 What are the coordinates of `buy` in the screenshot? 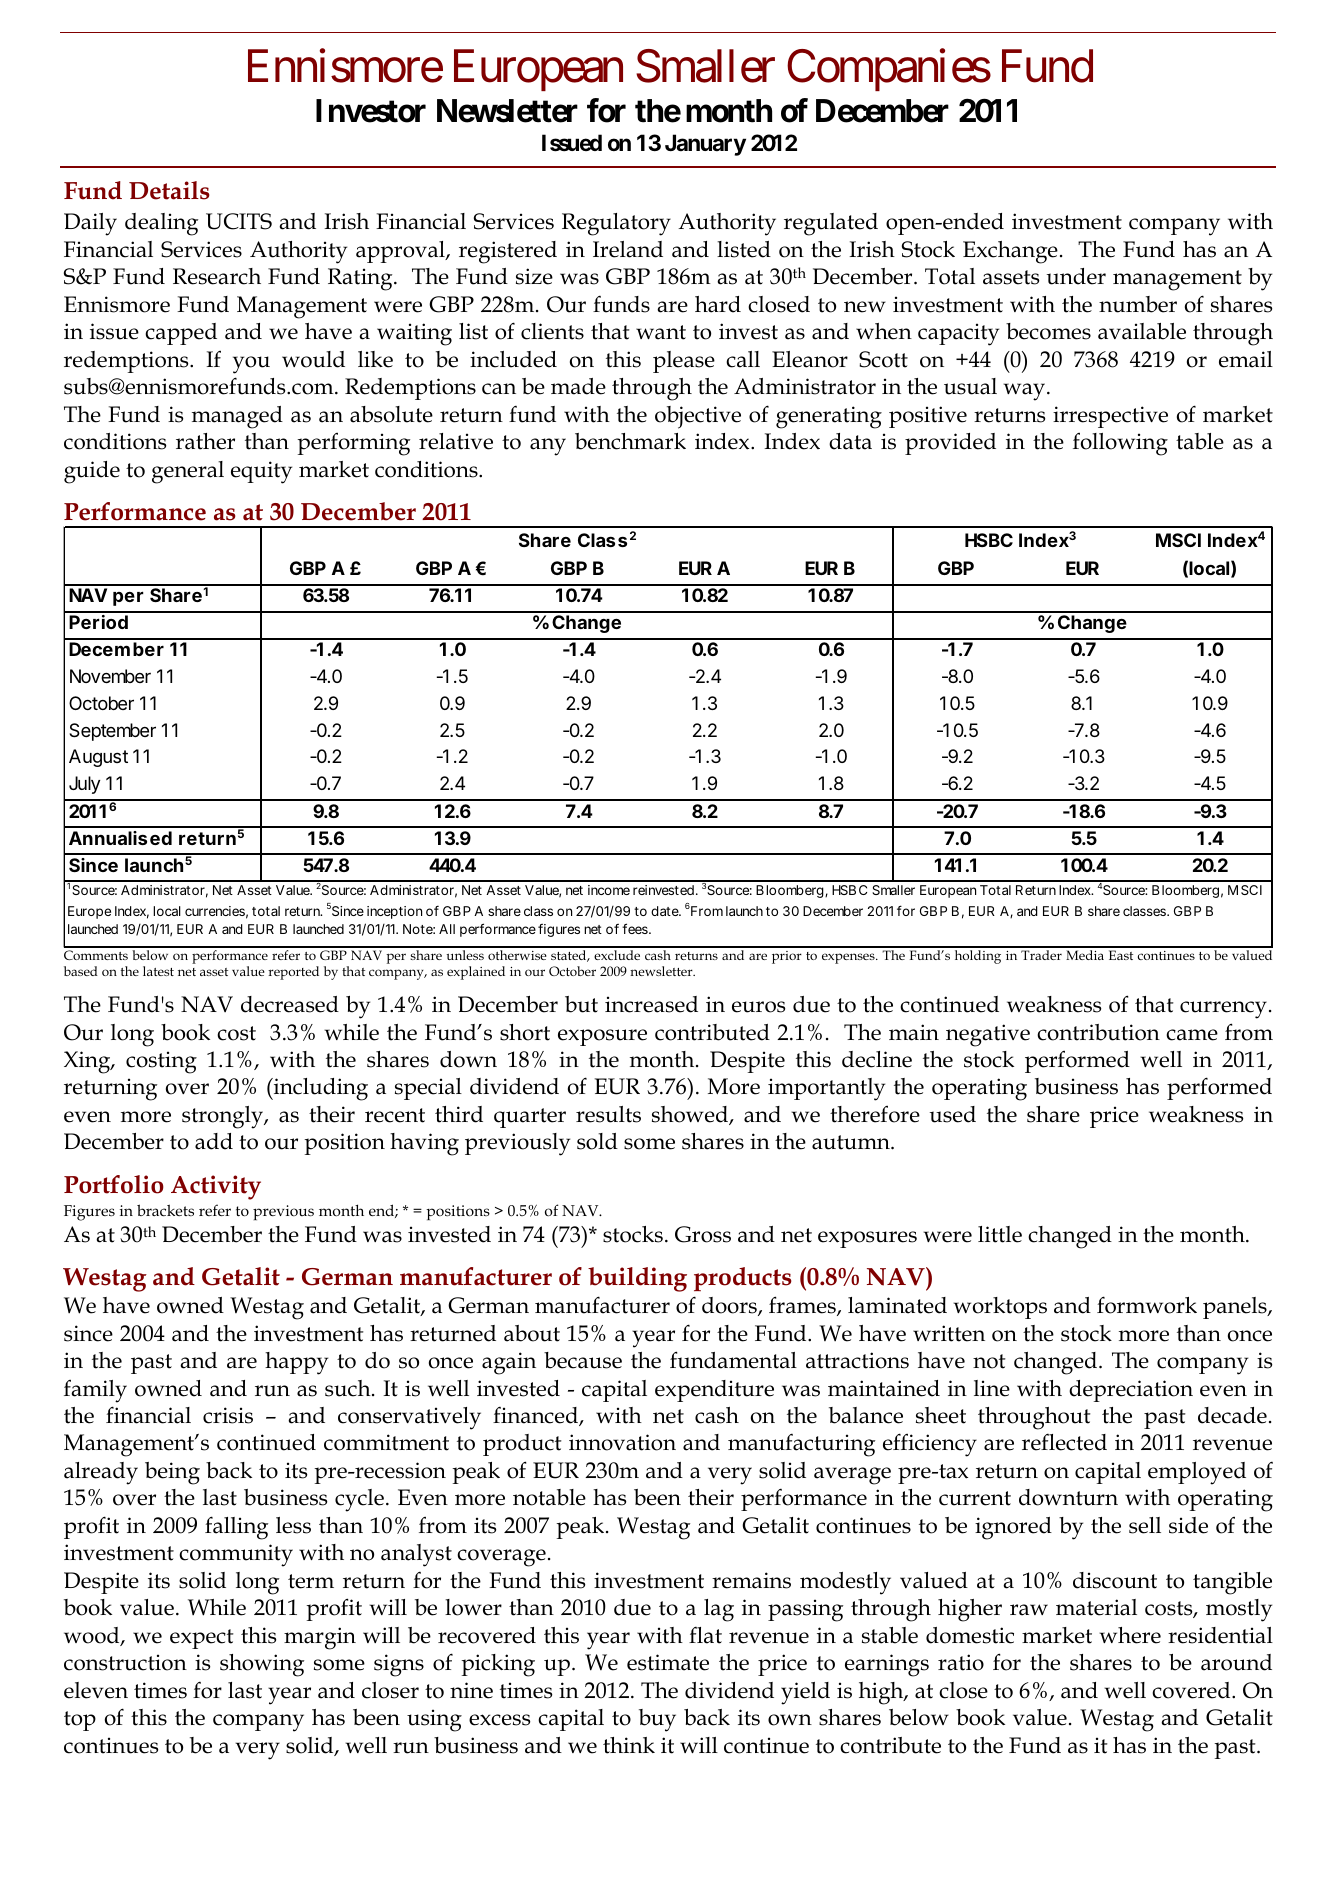 It's located at (657, 1720).
